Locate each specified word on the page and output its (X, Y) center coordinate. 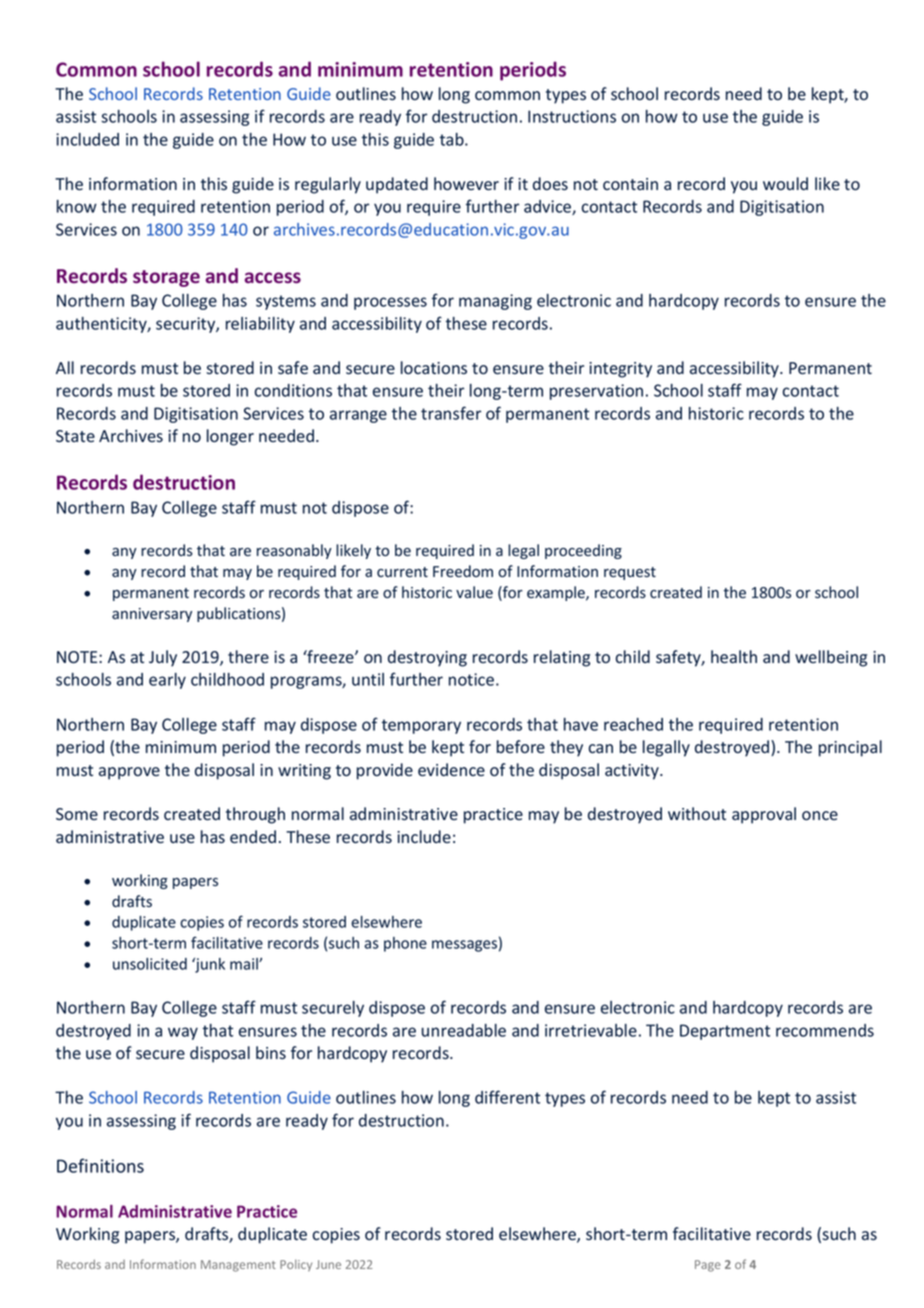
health (734, 656)
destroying (427, 658)
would (785, 183)
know (77, 206)
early (167, 681)
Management (238, 1266)
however (466, 183)
